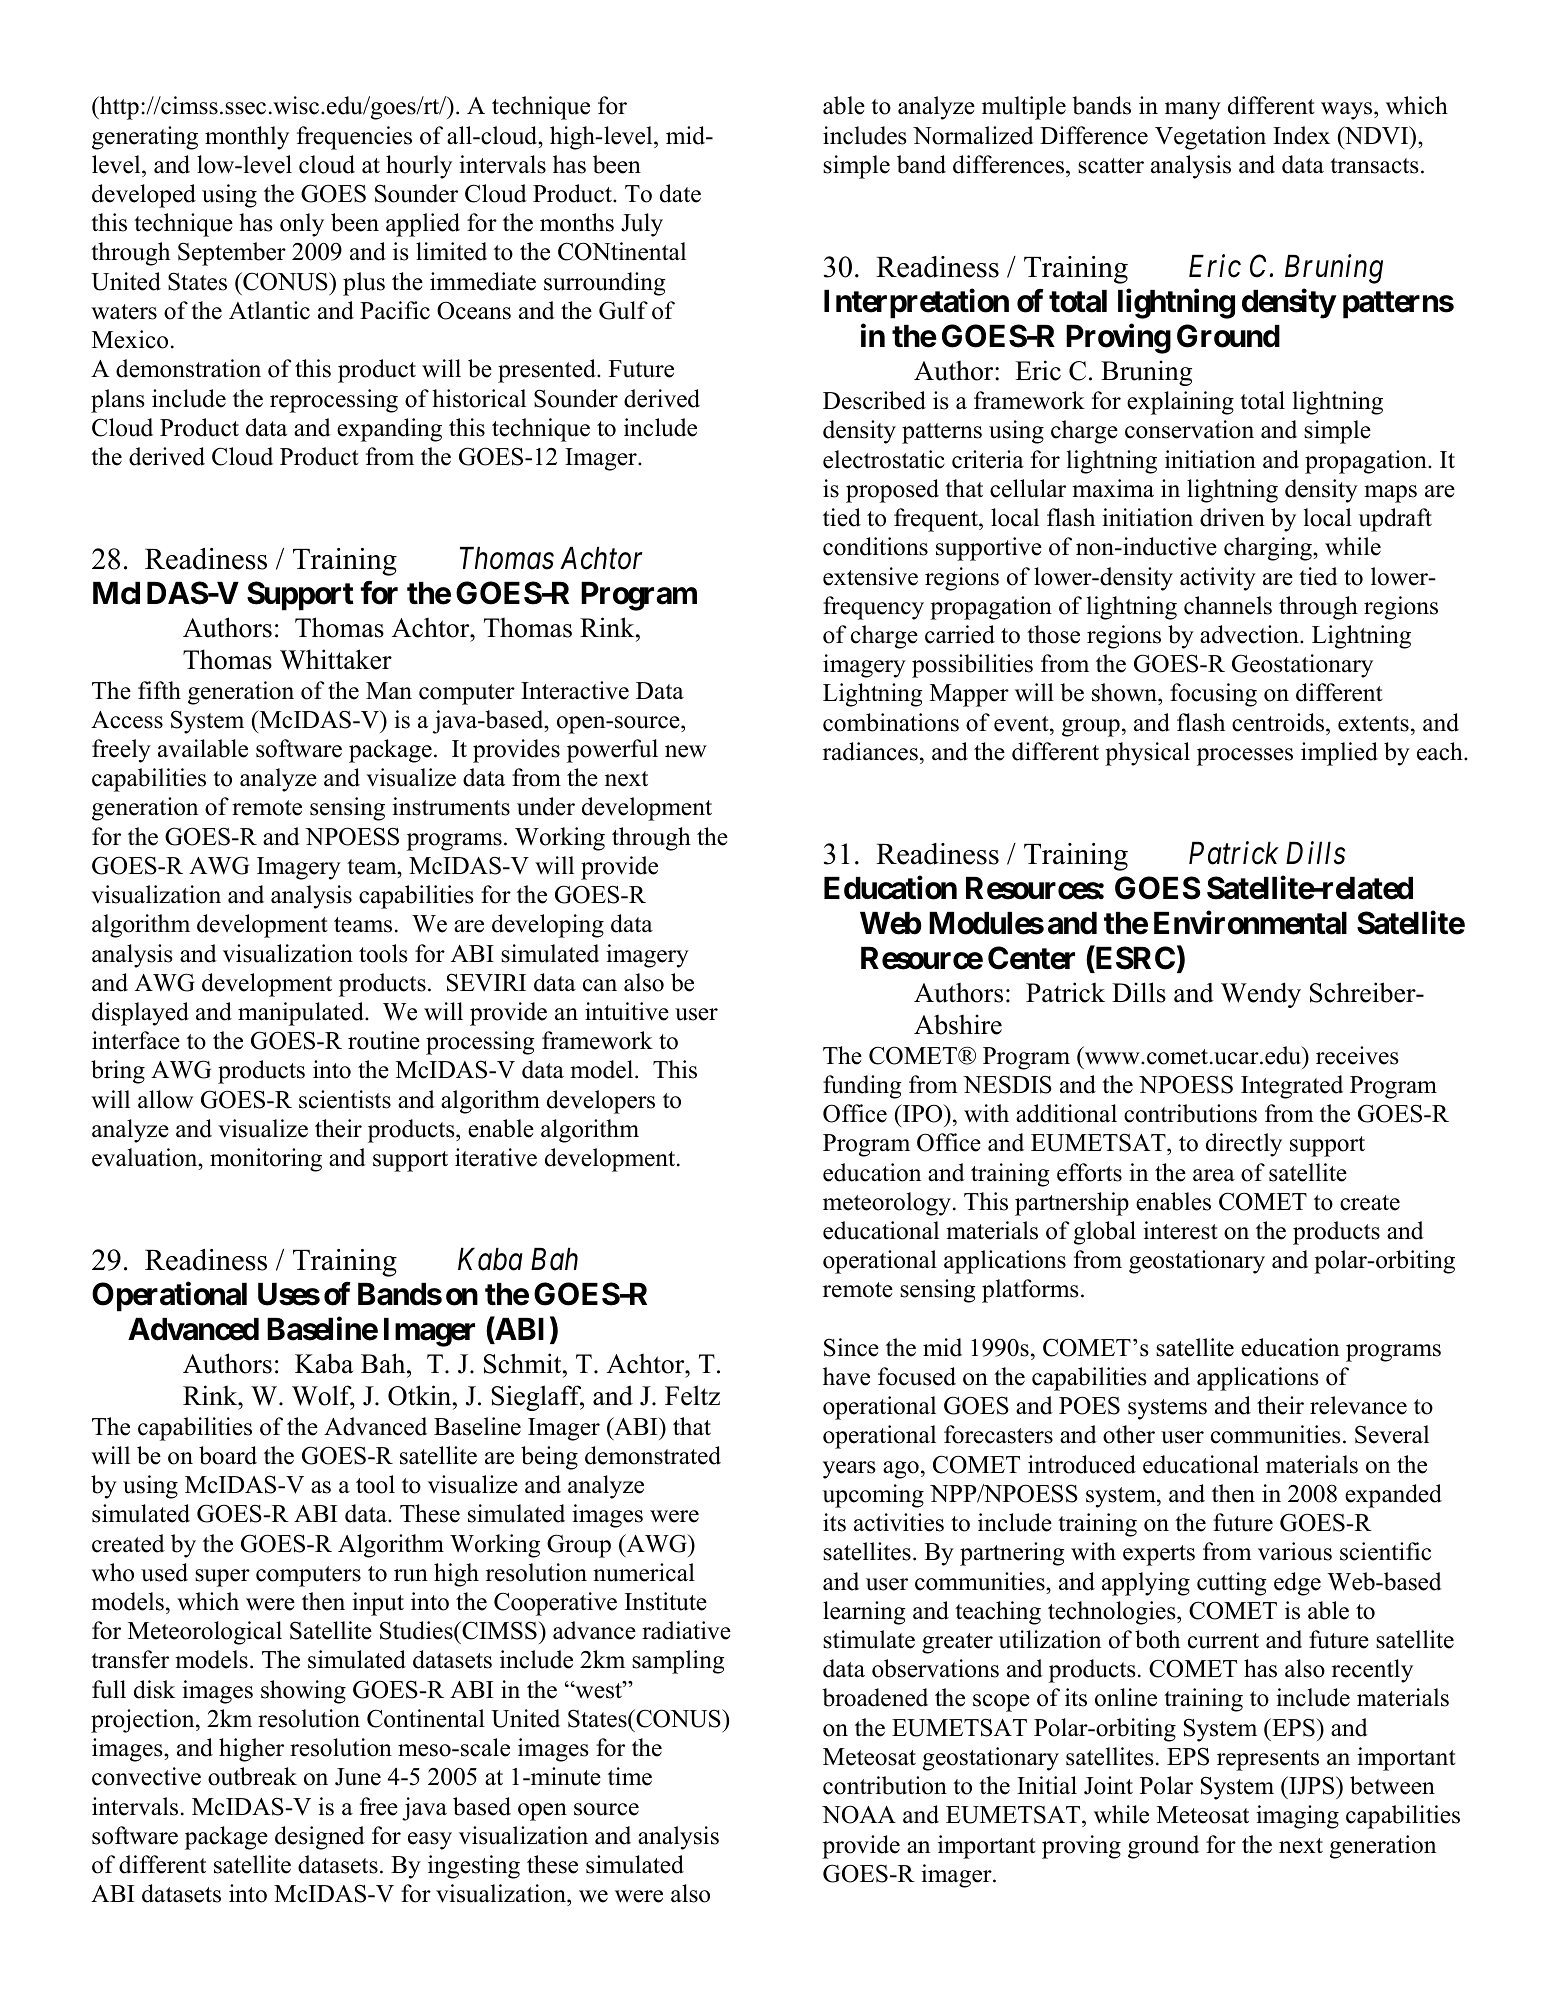 The width and height of the page is (1554, 2012). Describe the element at coordinates (1210, 138) in the page. I see `Vegetation` at that location.
